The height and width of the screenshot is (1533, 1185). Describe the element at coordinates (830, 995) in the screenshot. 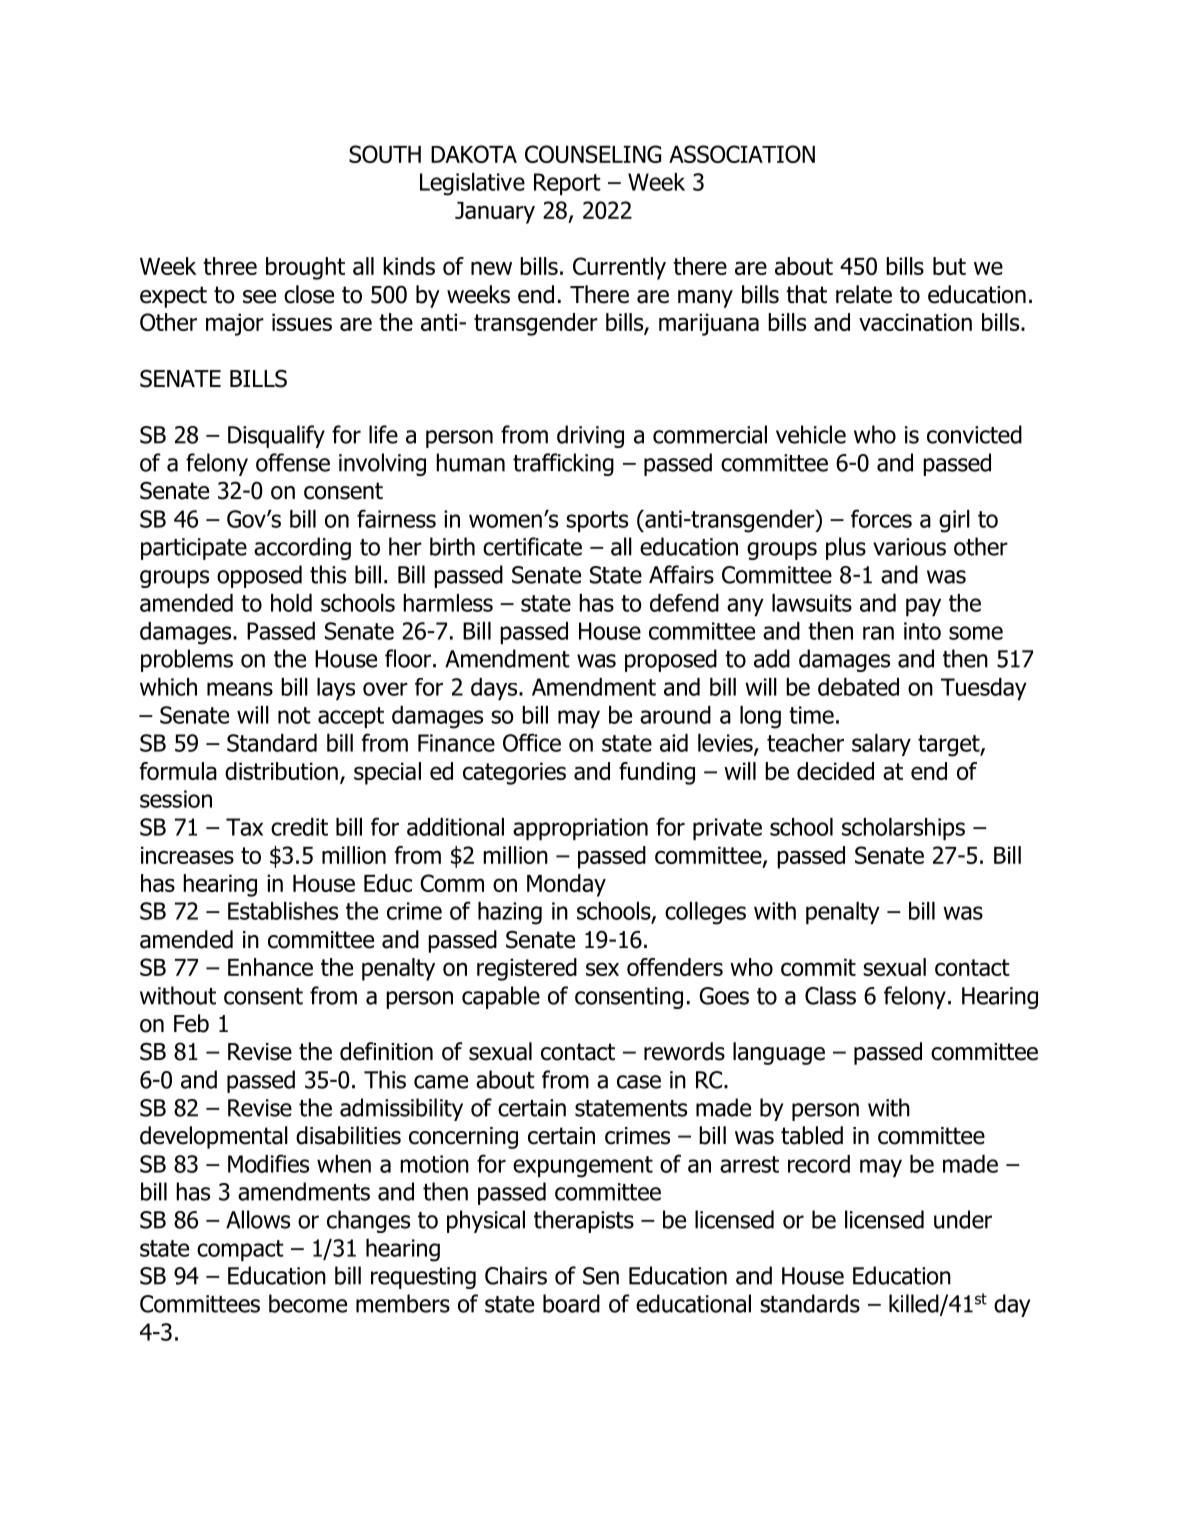

I see `Class` at that location.
